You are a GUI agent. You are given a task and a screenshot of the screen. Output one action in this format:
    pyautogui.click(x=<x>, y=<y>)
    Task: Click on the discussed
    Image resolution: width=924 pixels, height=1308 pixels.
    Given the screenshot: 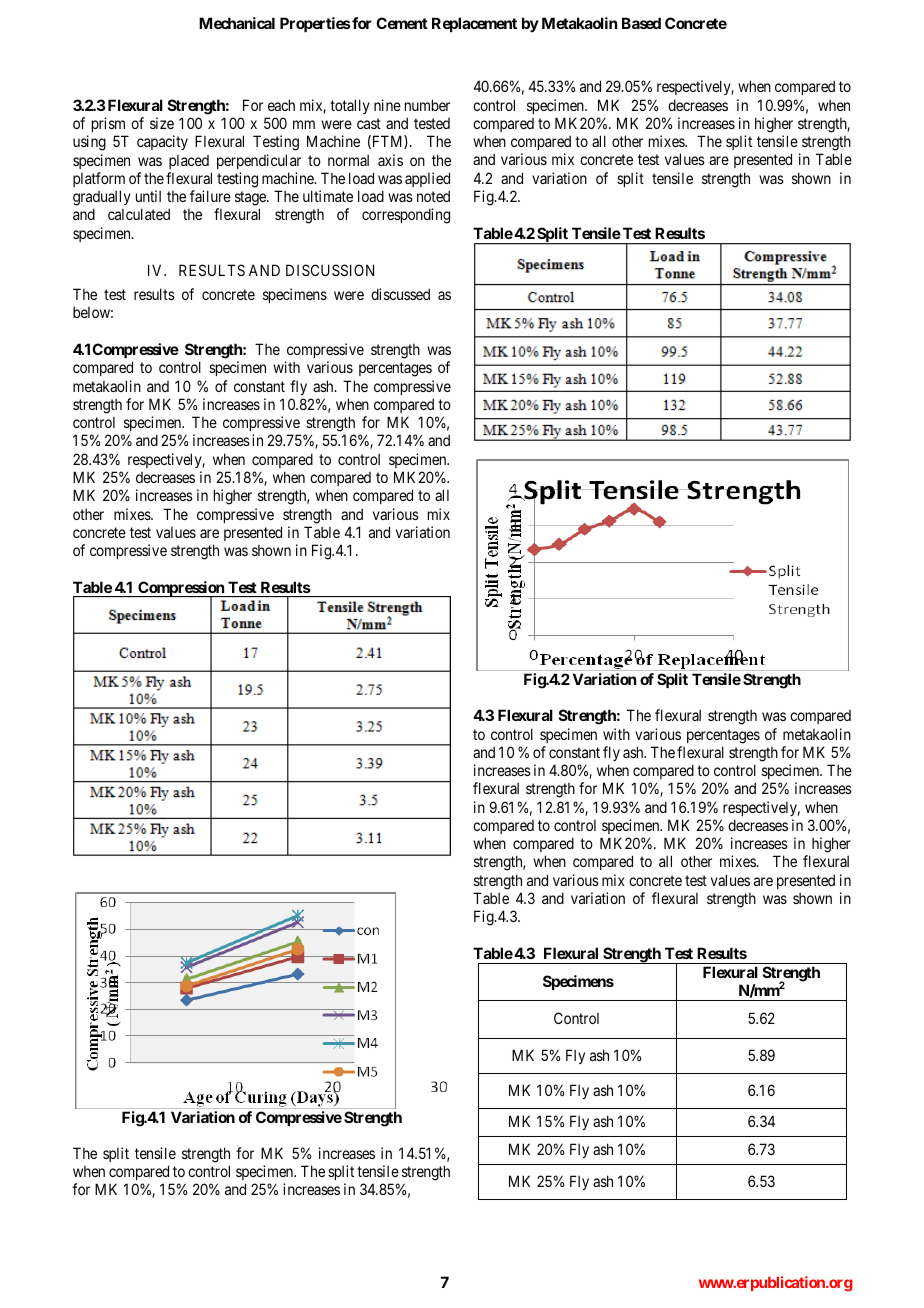 What is the action you would take?
    pyautogui.click(x=400, y=294)
